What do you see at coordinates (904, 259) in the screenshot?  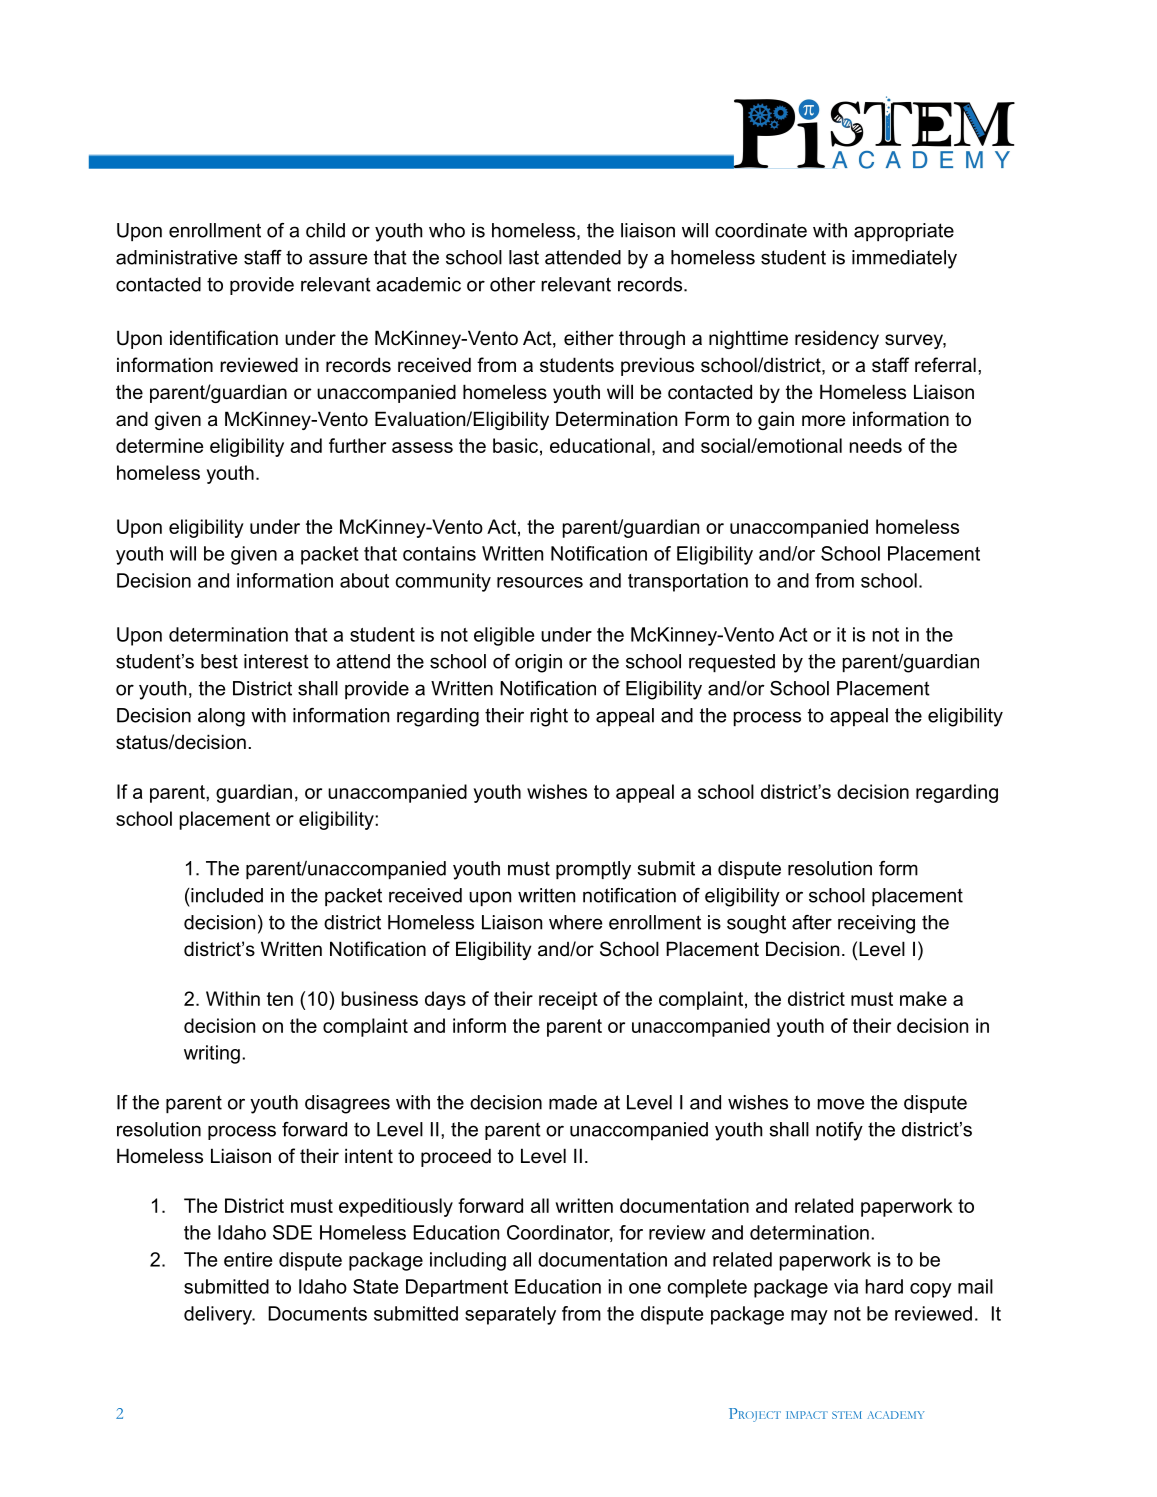 I see `immediately` at bounding box center [904, 259].
